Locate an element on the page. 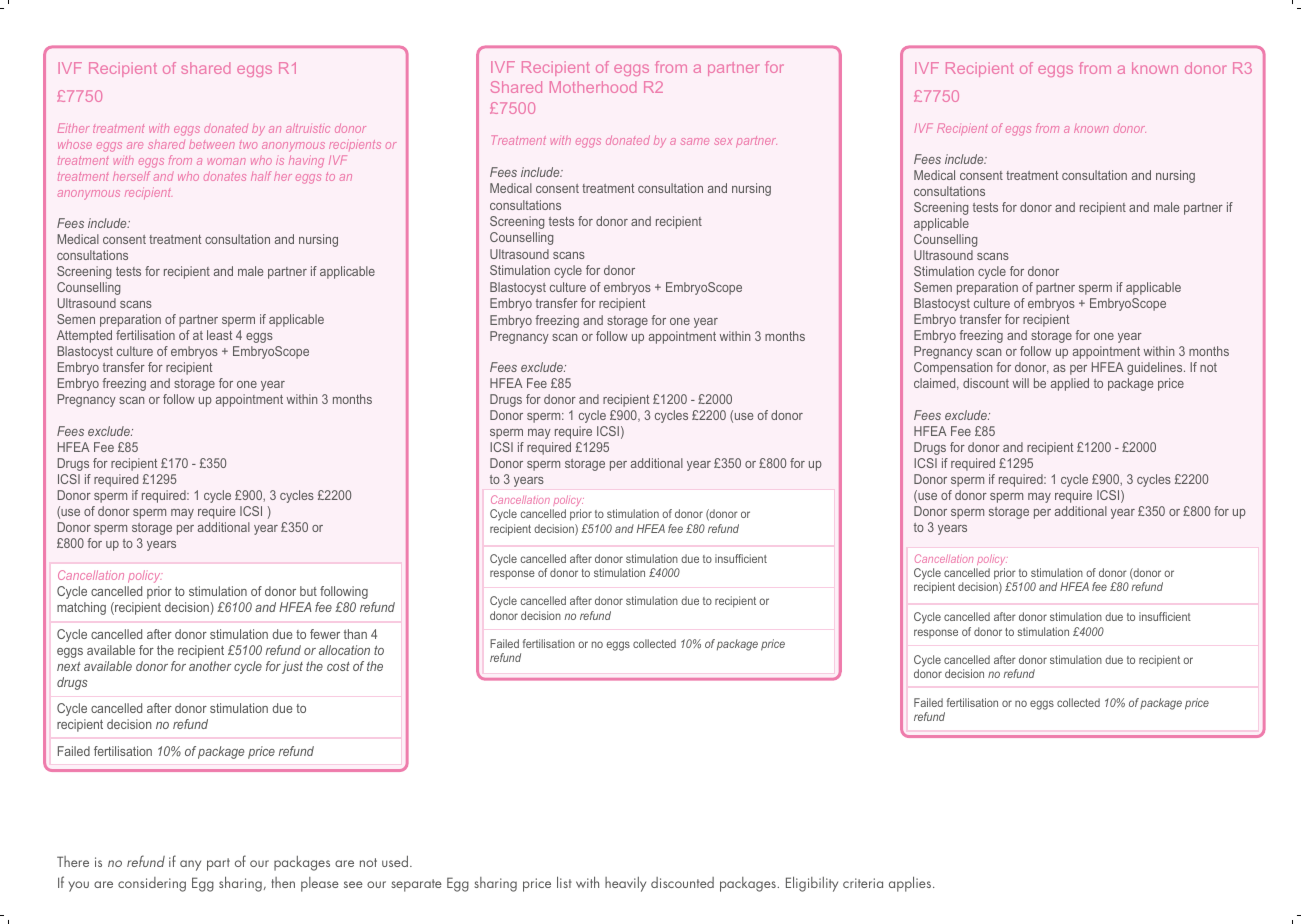  Compensation is located at coordinates (953, 368).
